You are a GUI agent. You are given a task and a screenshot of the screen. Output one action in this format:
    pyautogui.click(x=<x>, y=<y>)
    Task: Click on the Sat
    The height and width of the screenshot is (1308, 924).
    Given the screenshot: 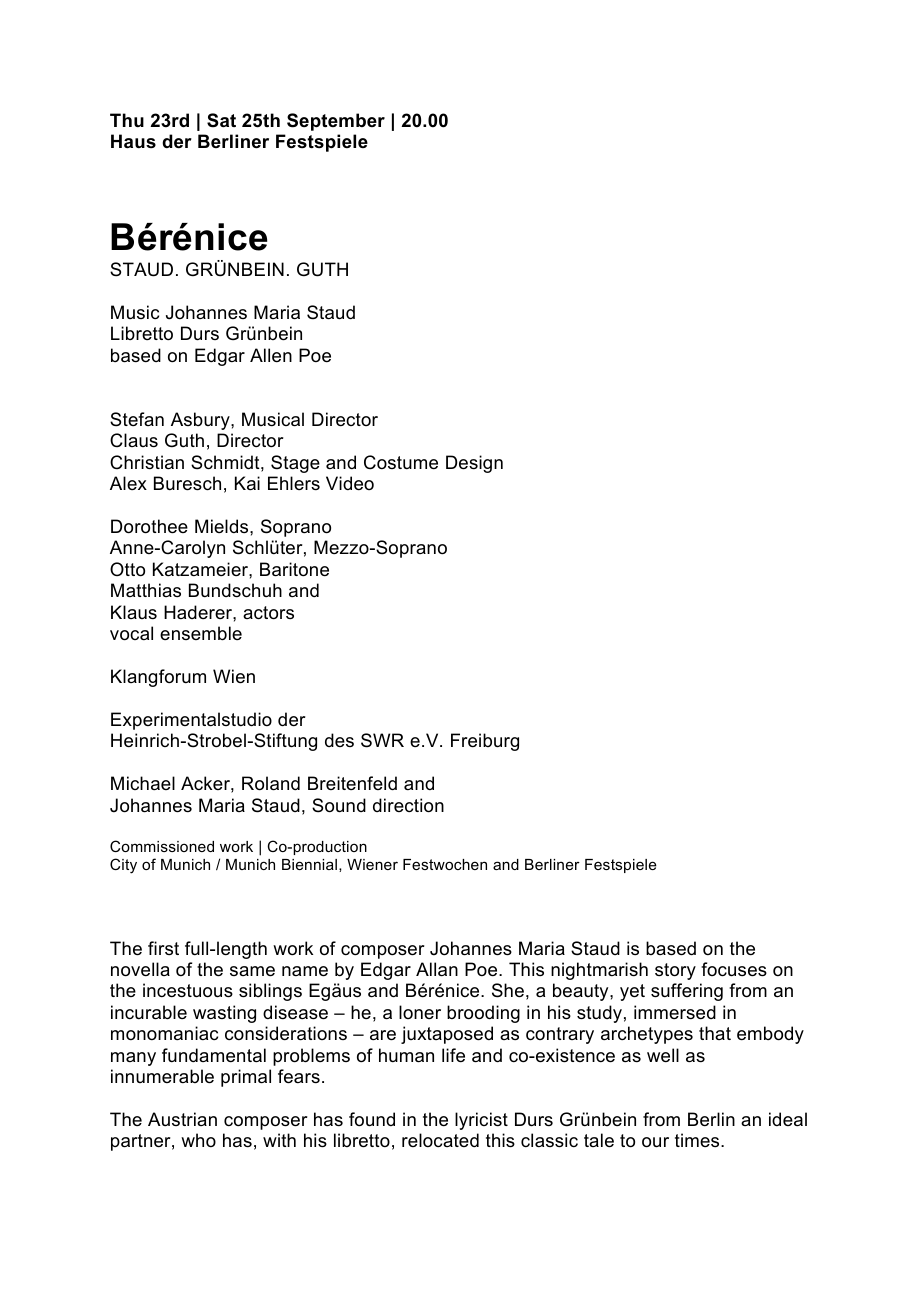 What is the action you would take?
    pyautogui.click(x=221, y=120)
